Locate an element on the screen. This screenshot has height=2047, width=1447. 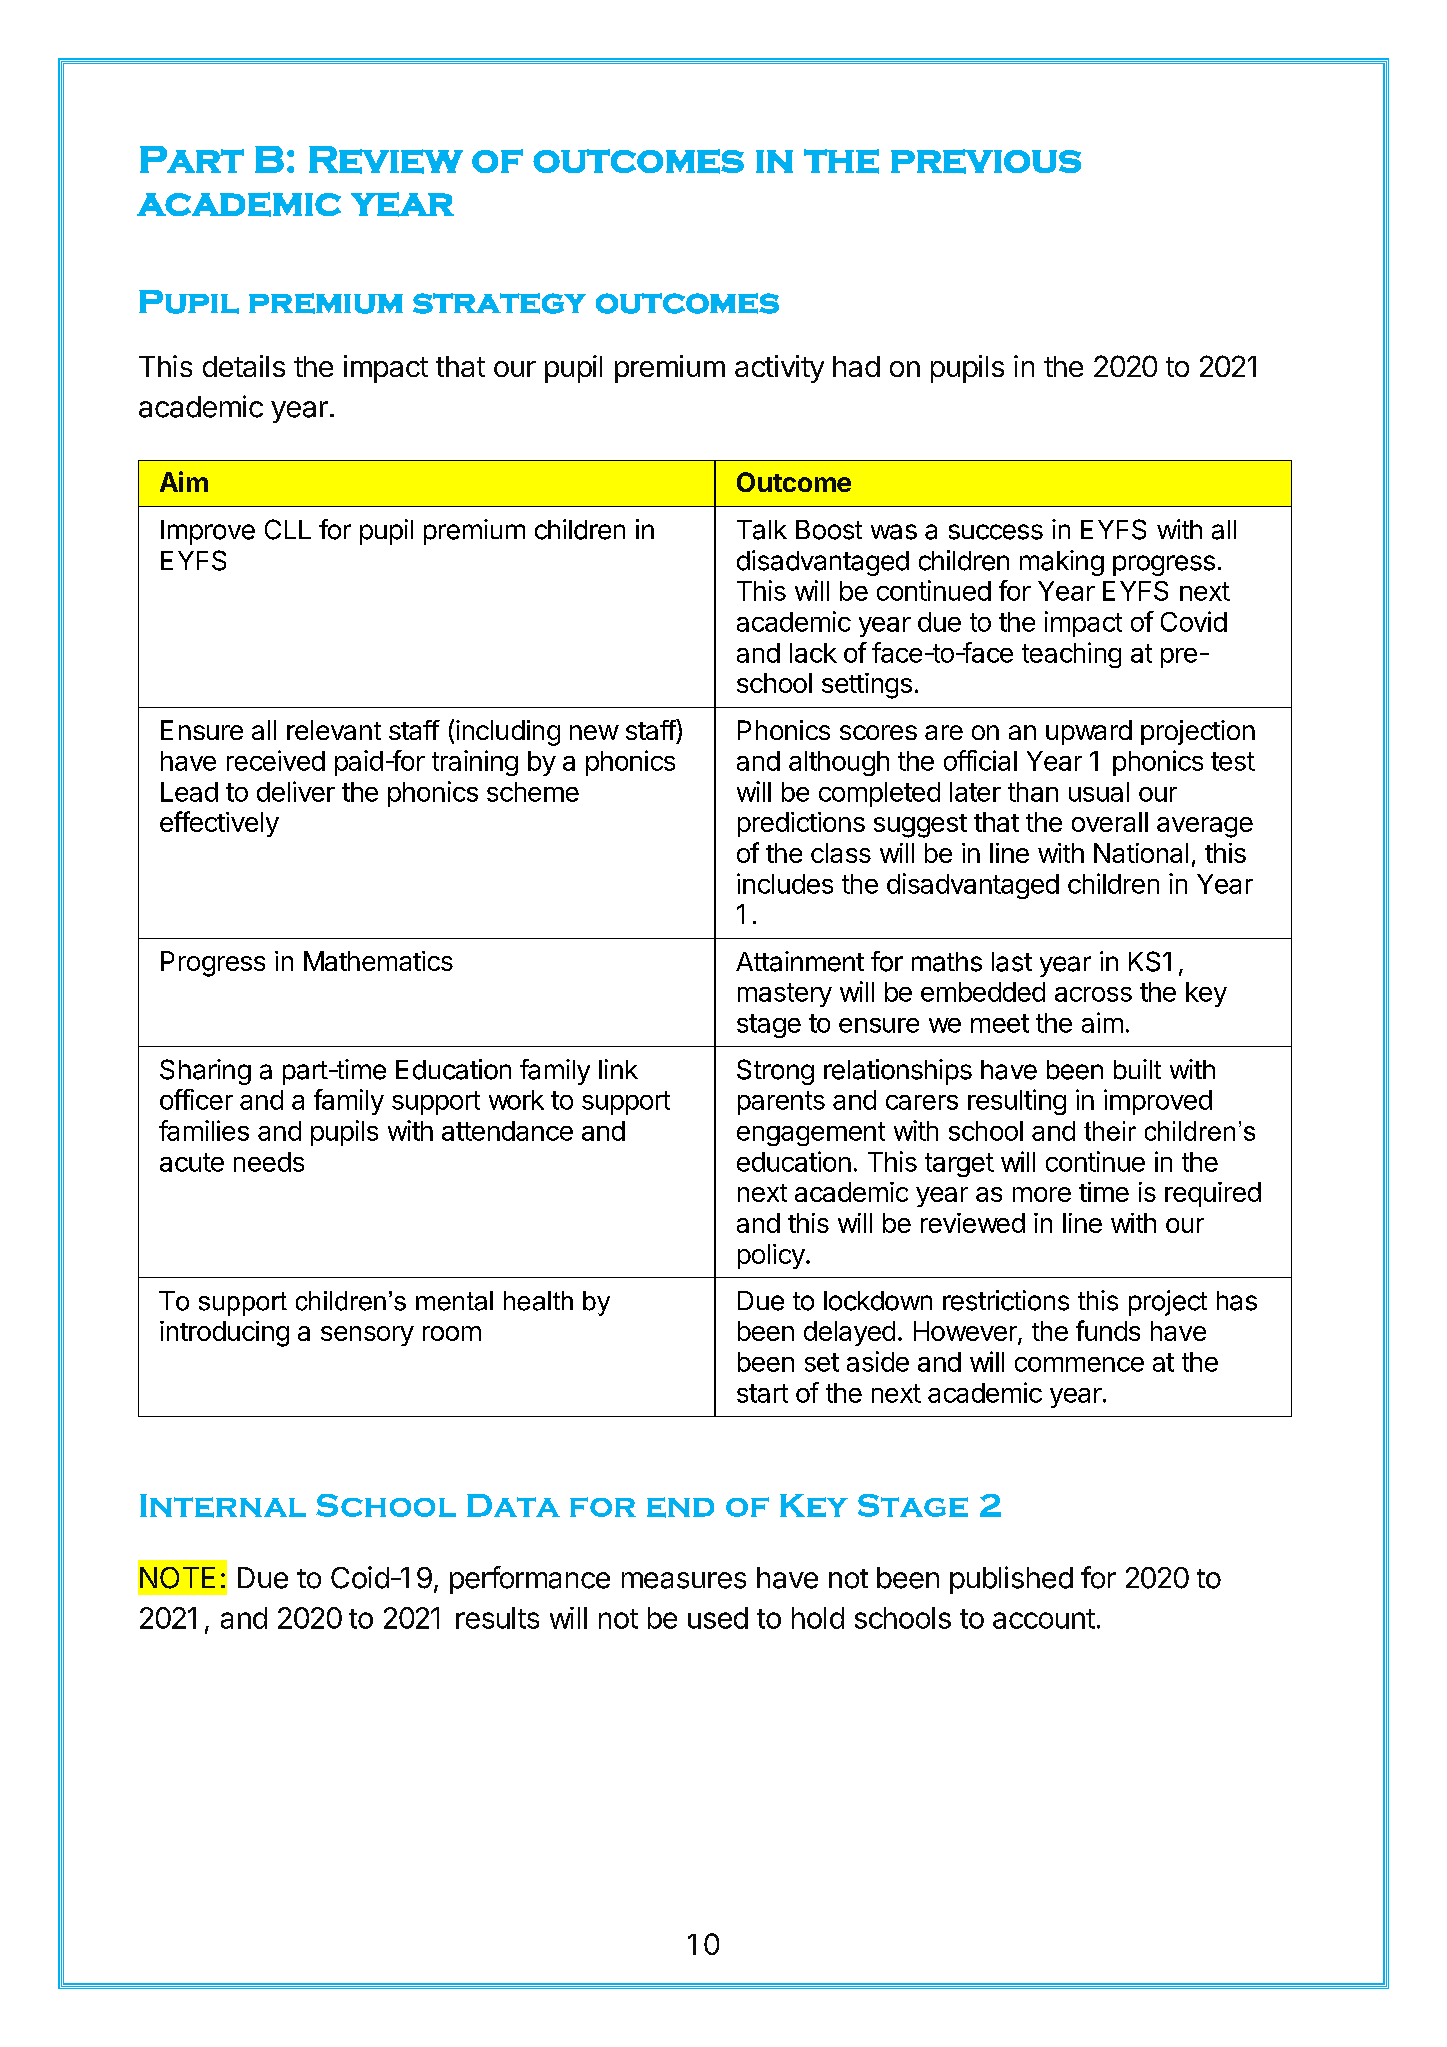
includes is located at coordinates (785, 883).
